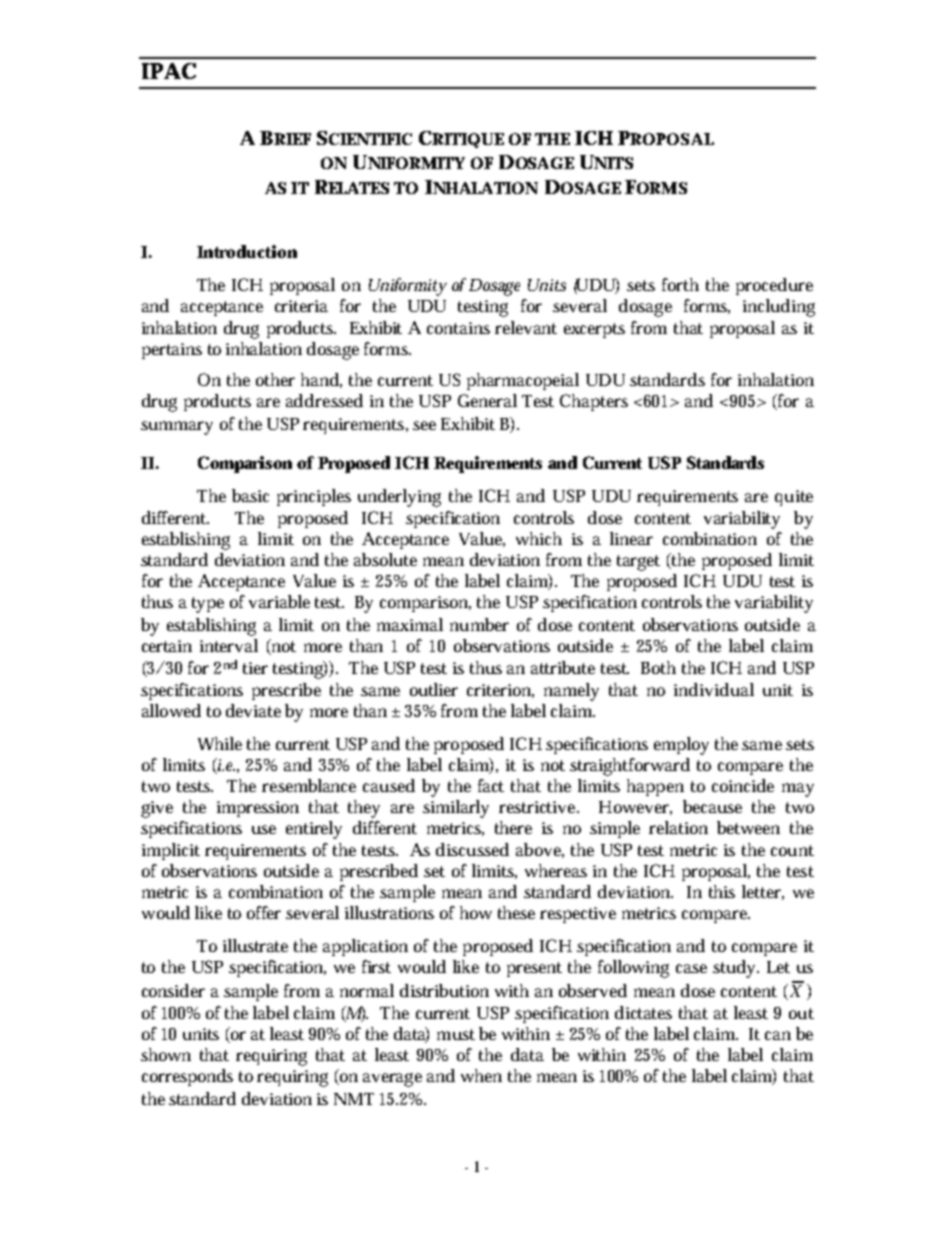  I want to click on summary, so click(177, 428).
